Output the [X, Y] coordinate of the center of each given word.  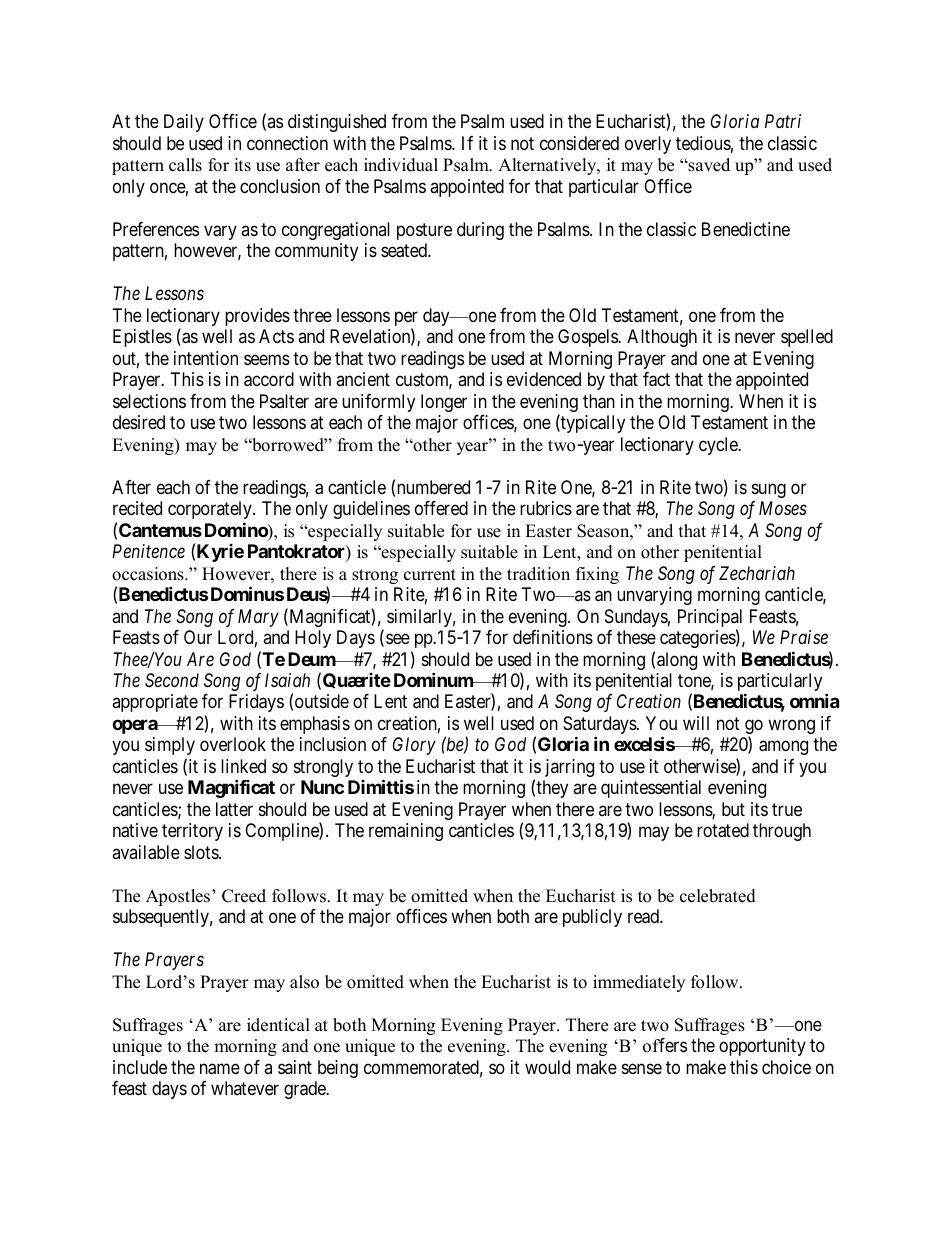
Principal [710, 619]
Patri [783, 121]
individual [401, 165]
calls [185, 165]
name [220, 1069]
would [547, 1067]
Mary [258, 618]
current [430, 575]
